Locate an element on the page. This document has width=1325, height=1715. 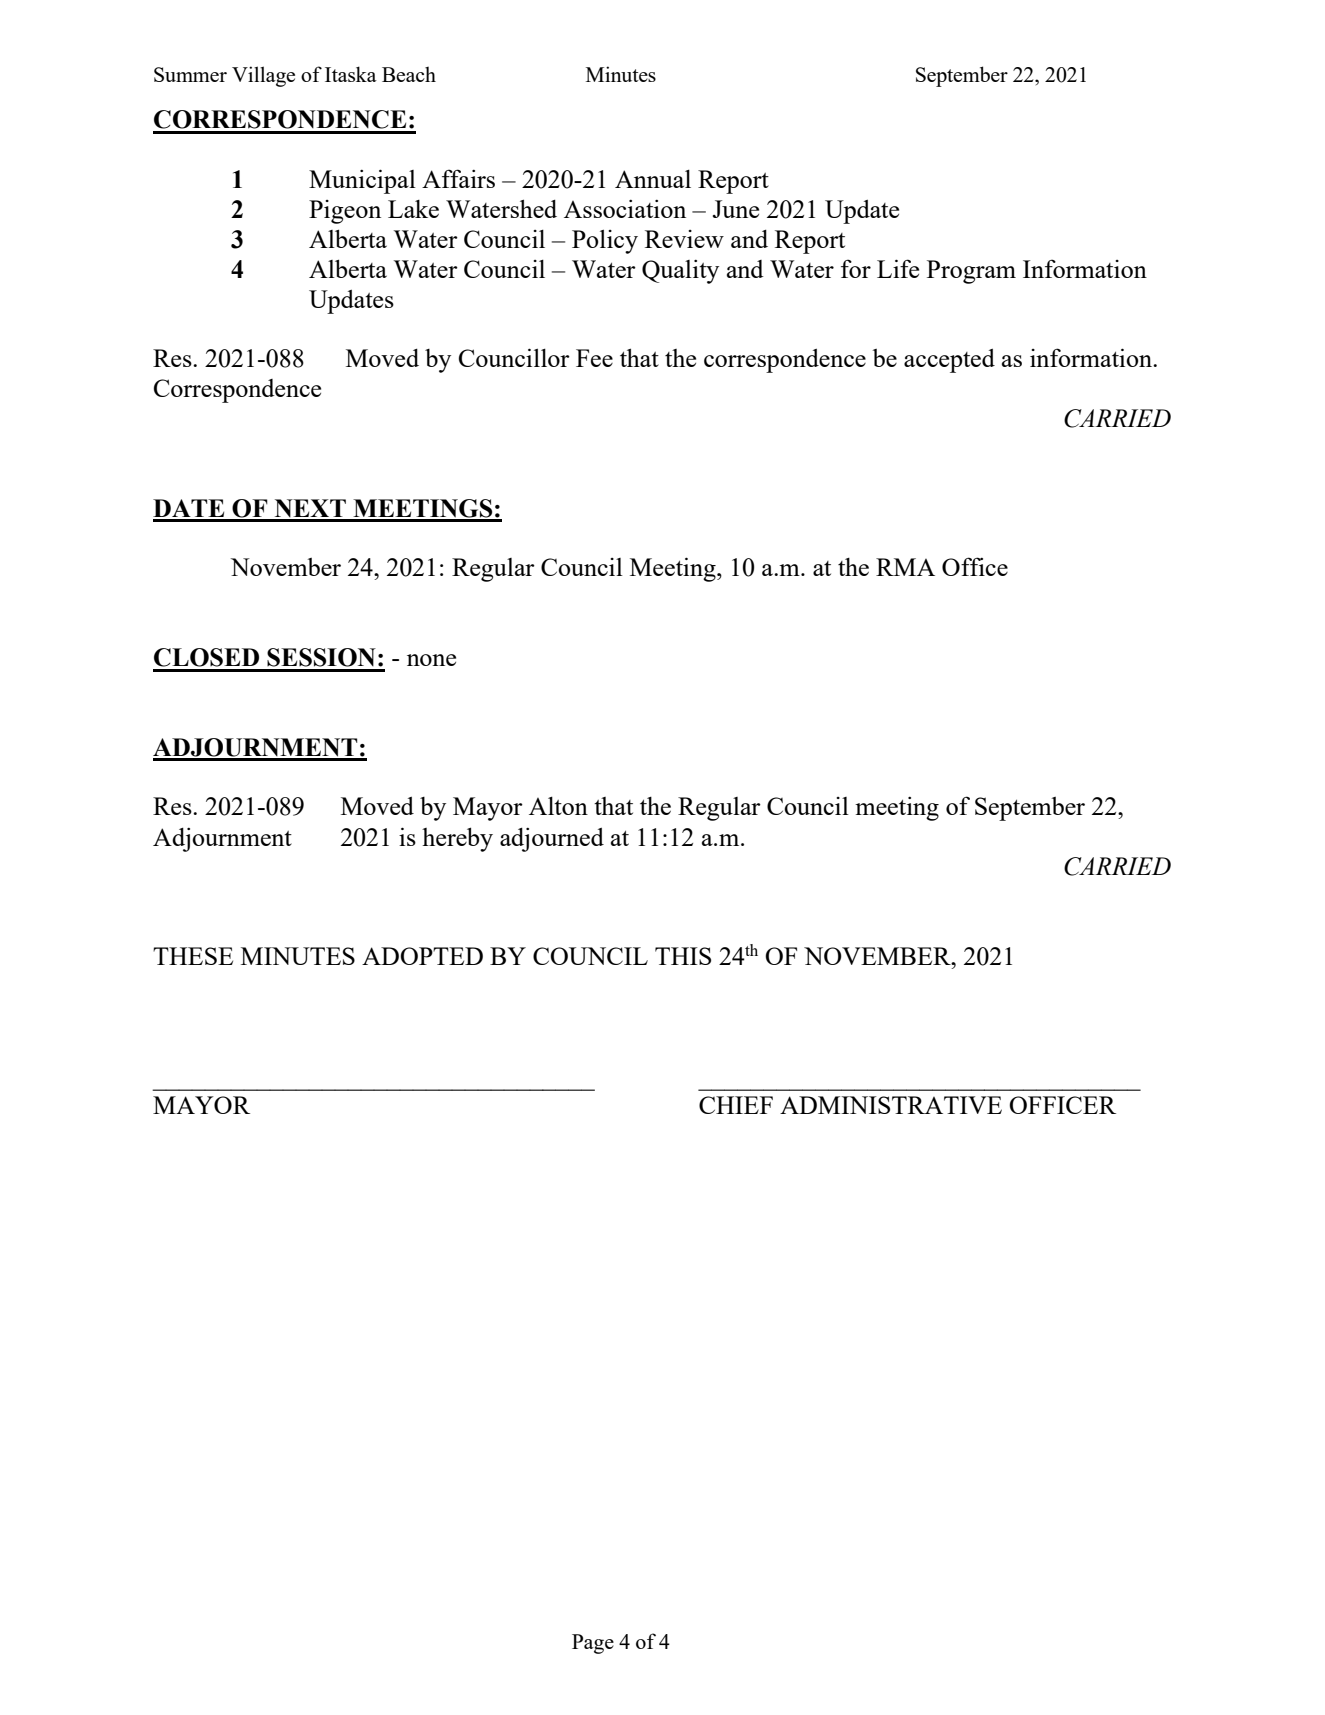
THIS is located at coordinates (683, 956).
